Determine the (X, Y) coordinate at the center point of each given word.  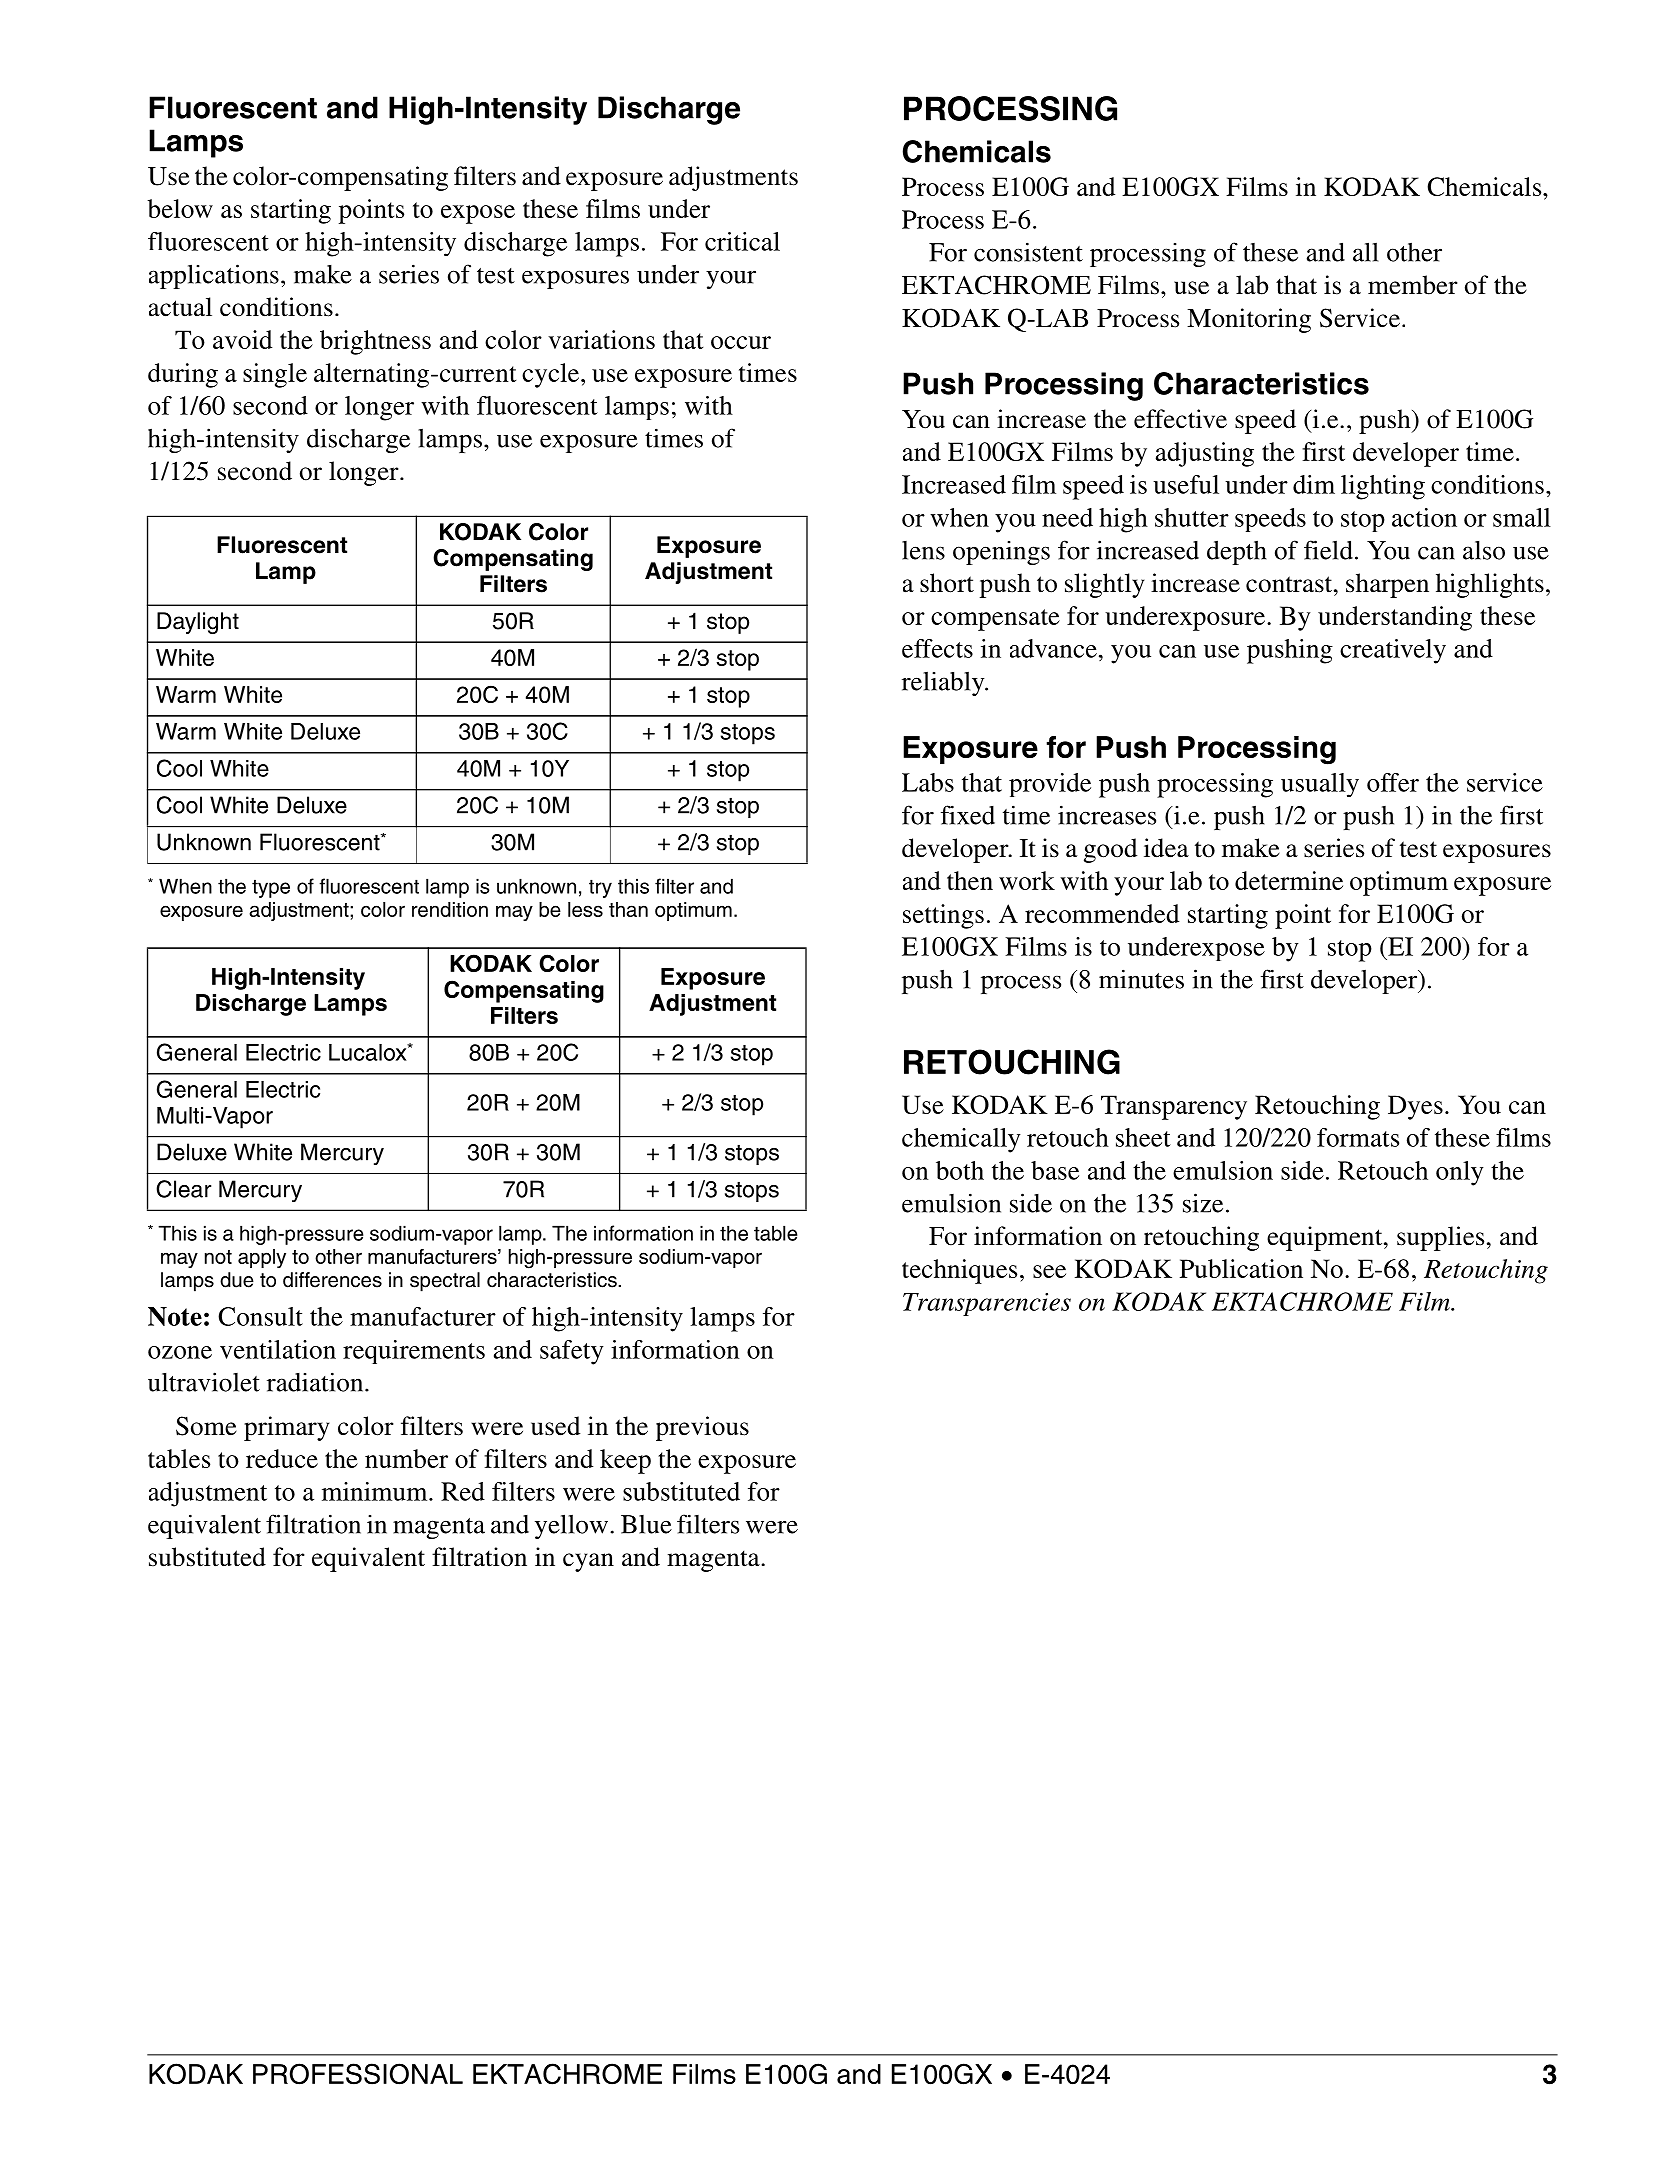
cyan (588, 1562)
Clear (183, 1189)
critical (742, 241)
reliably (944, 683)
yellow (571, 1526)
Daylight (198, 623)
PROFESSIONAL (358, 2074)
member (1413, 285)
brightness (375, 342)
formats (1358, 1137)
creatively (1393, 651)
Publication (1241, 1268)
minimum (376, 1491)
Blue (646, 1524)
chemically (961, 1140)
